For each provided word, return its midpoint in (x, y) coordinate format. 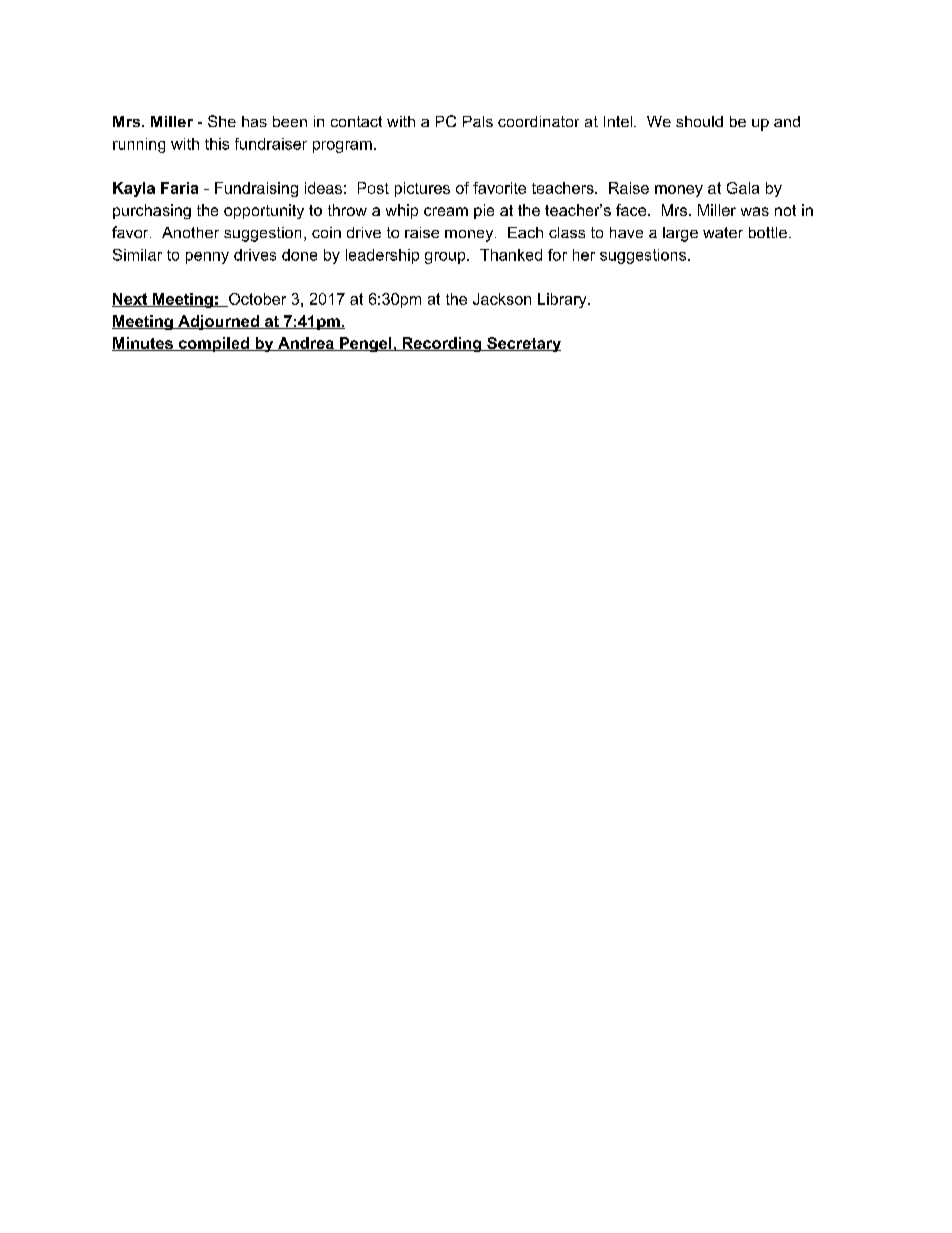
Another (190, 232)
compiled (213, 344)
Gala (743, 188)
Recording (442, 344)
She (222, 121)
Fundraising (256, 189)
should (699, 121)
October (256, 300)
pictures (422, 189)
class (567, 232)
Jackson (502, 299)
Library (563, 300)
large (680, 234)
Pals (478, 121)
